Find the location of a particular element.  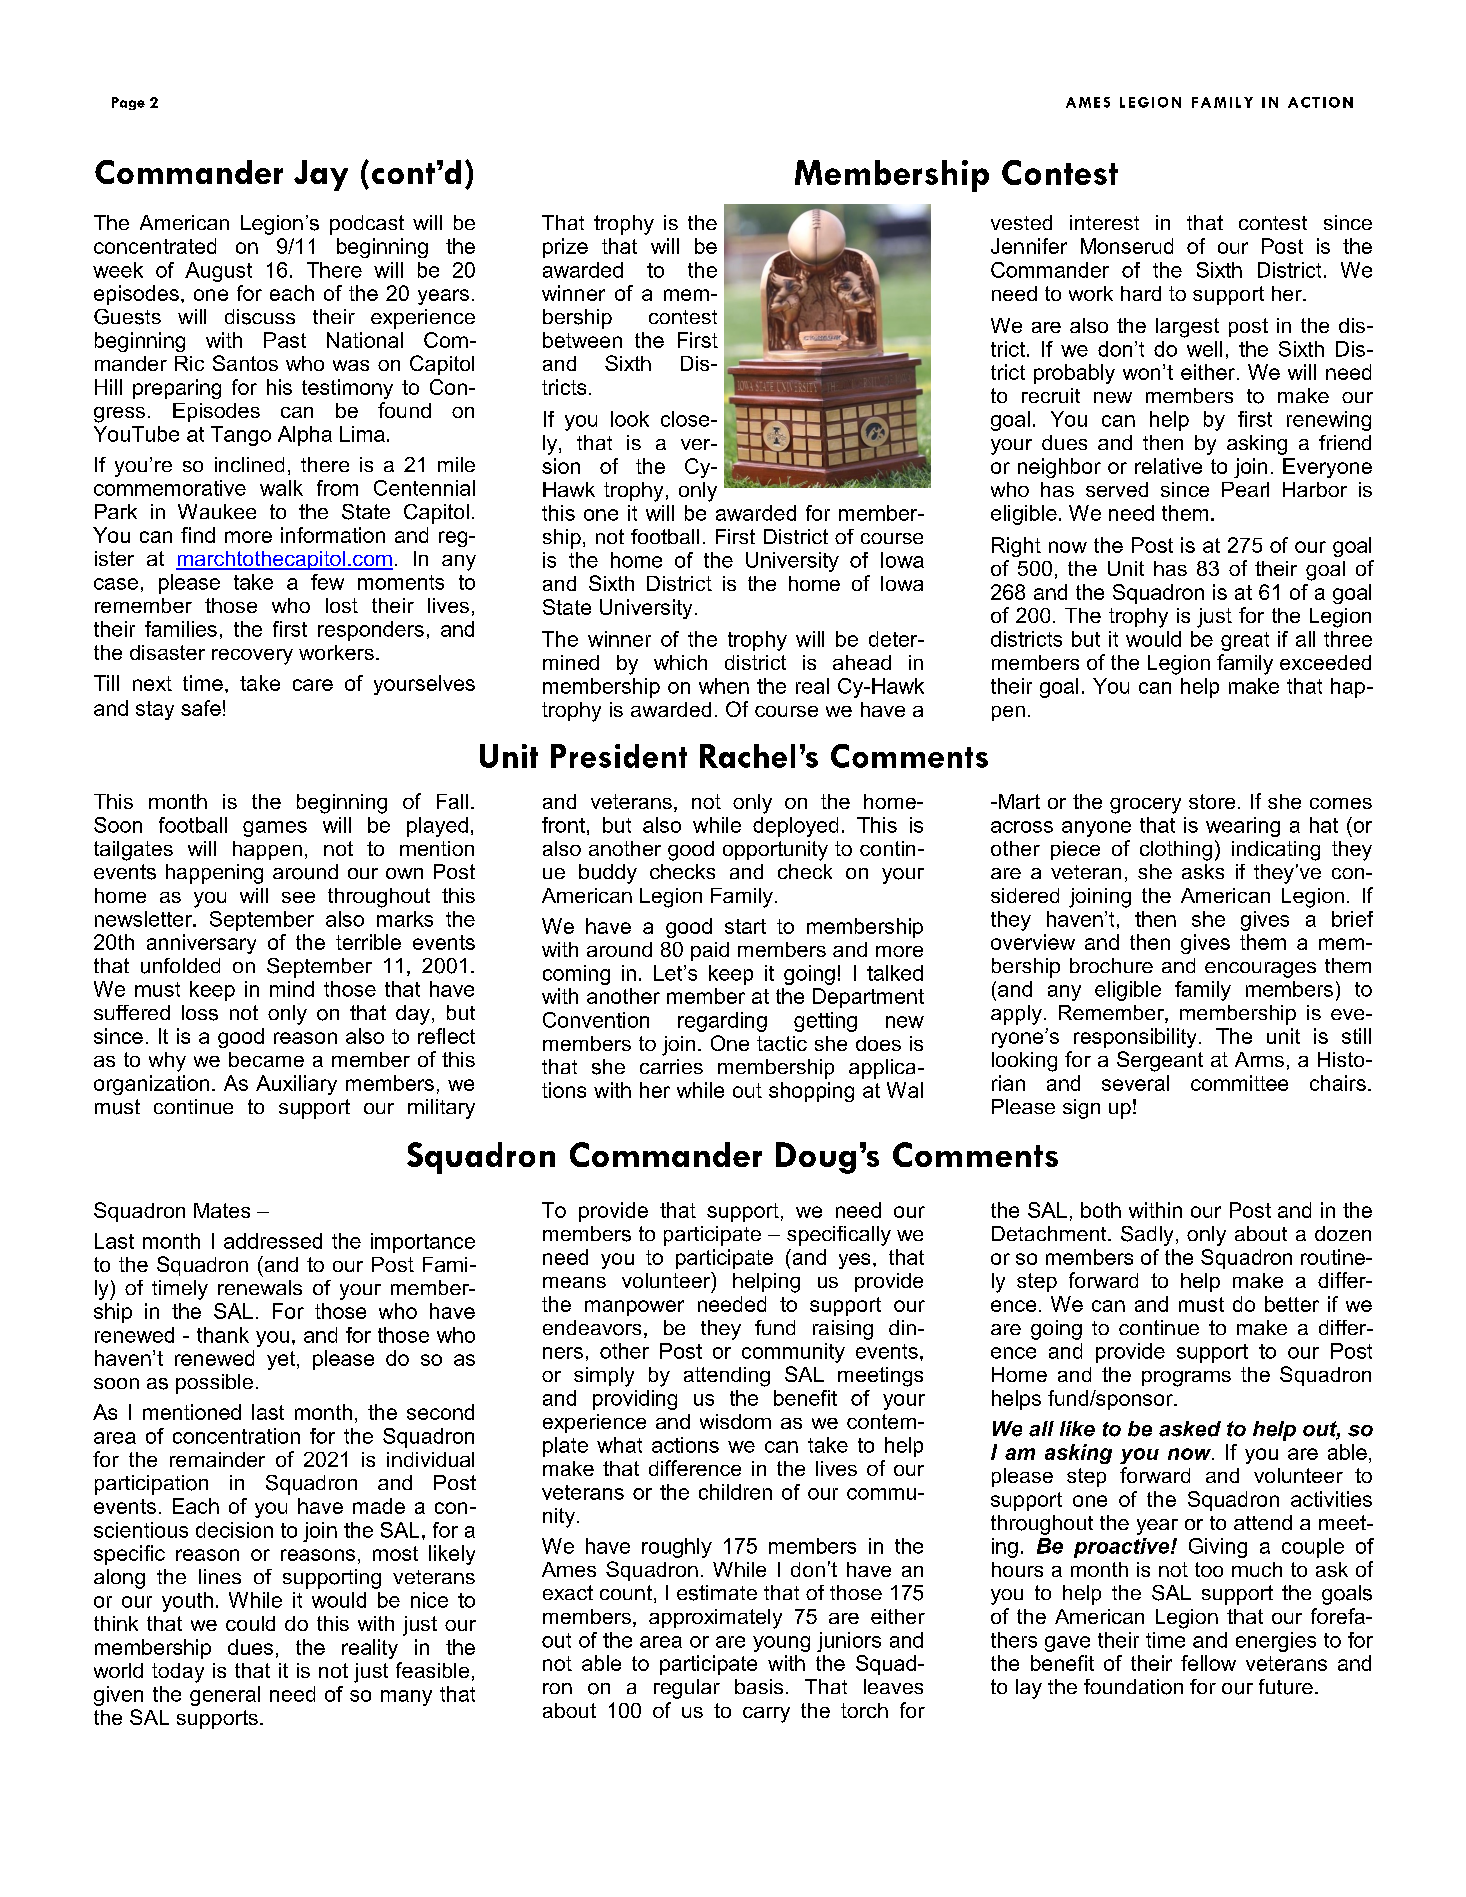

general is located at coordinates (225, 1696).
